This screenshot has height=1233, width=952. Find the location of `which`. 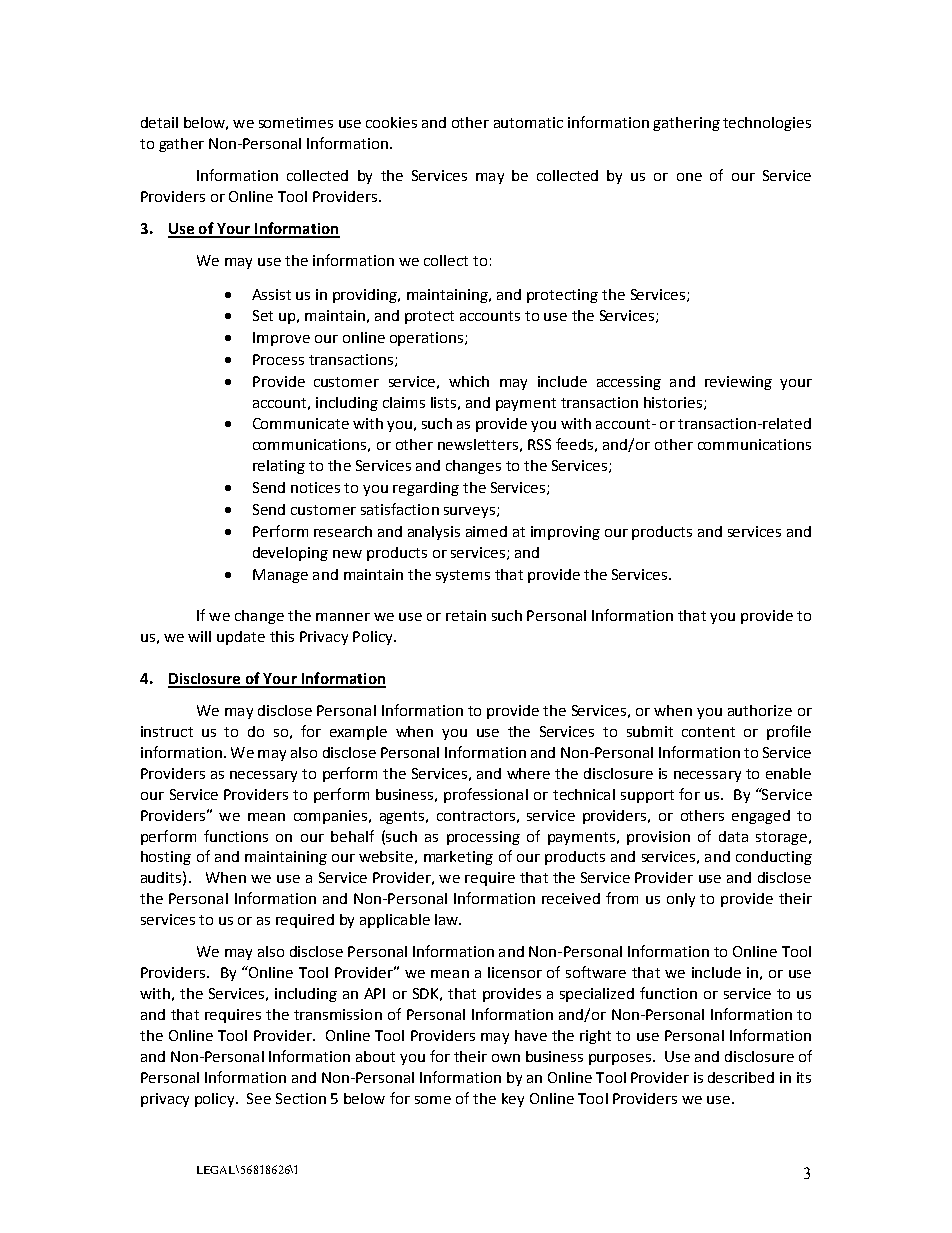

which is located at coordinates (469, 381).
